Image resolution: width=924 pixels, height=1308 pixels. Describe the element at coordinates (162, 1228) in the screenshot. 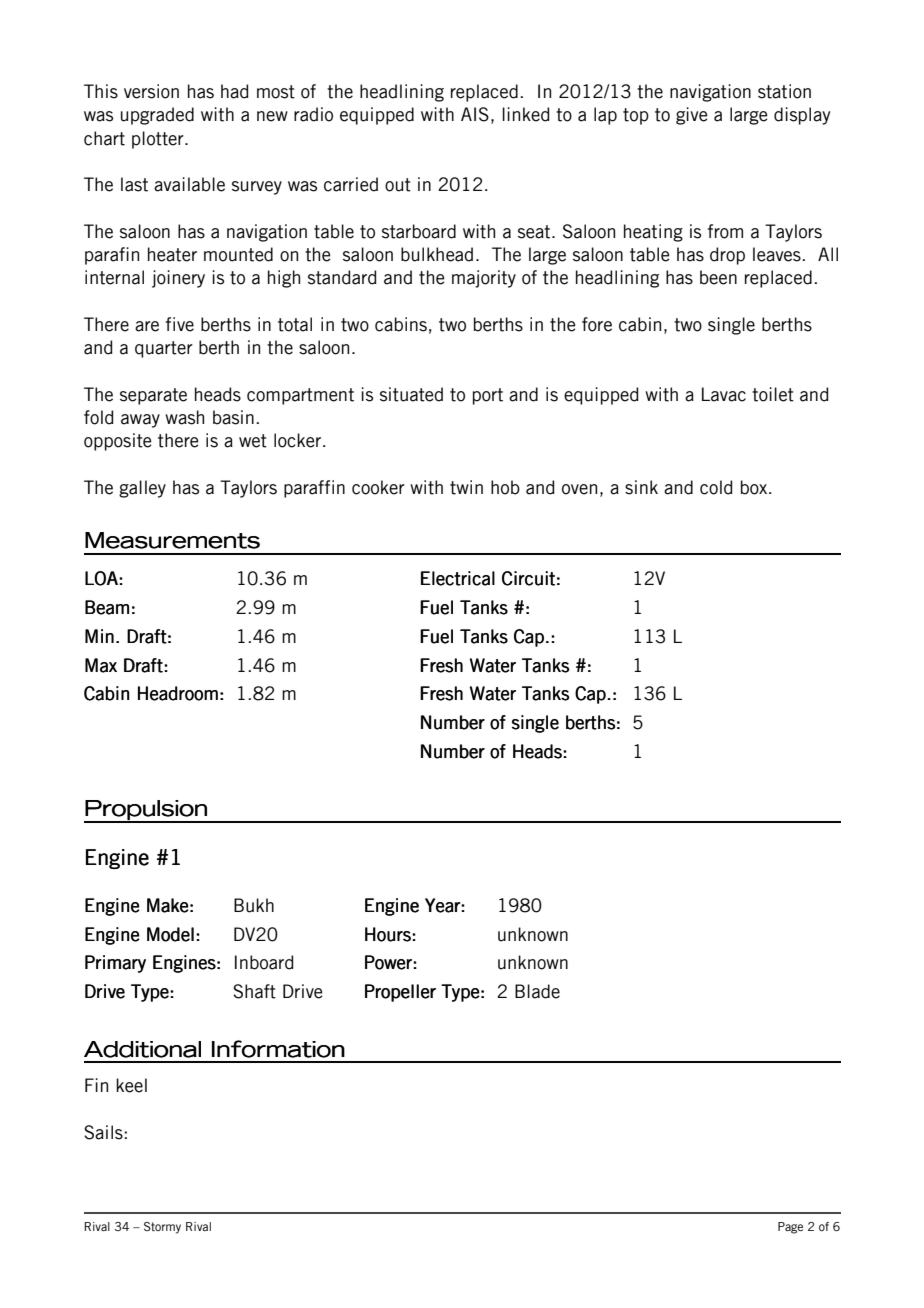

I see `Stormy` at that location.
